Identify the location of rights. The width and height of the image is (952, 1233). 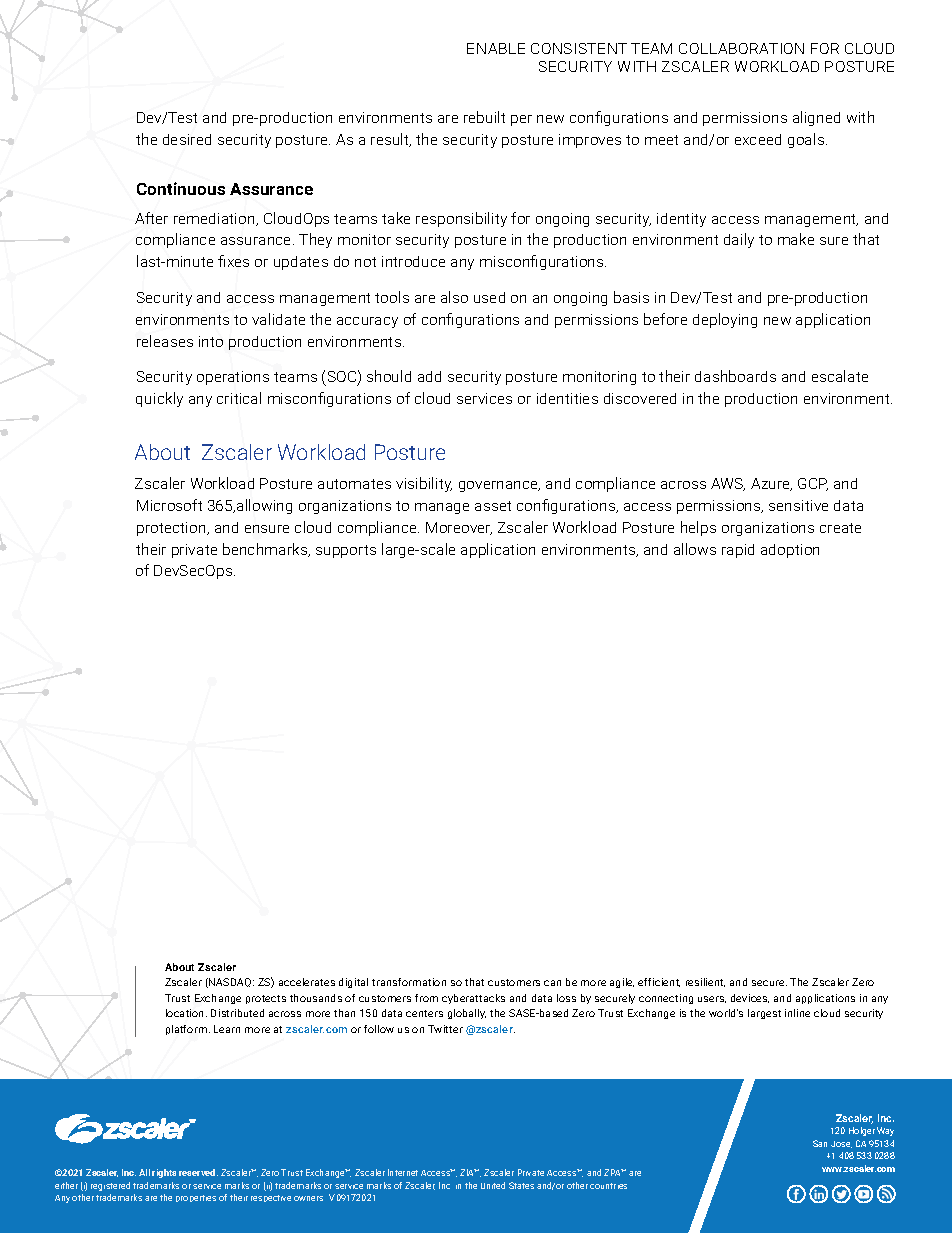
(164, 1173).
